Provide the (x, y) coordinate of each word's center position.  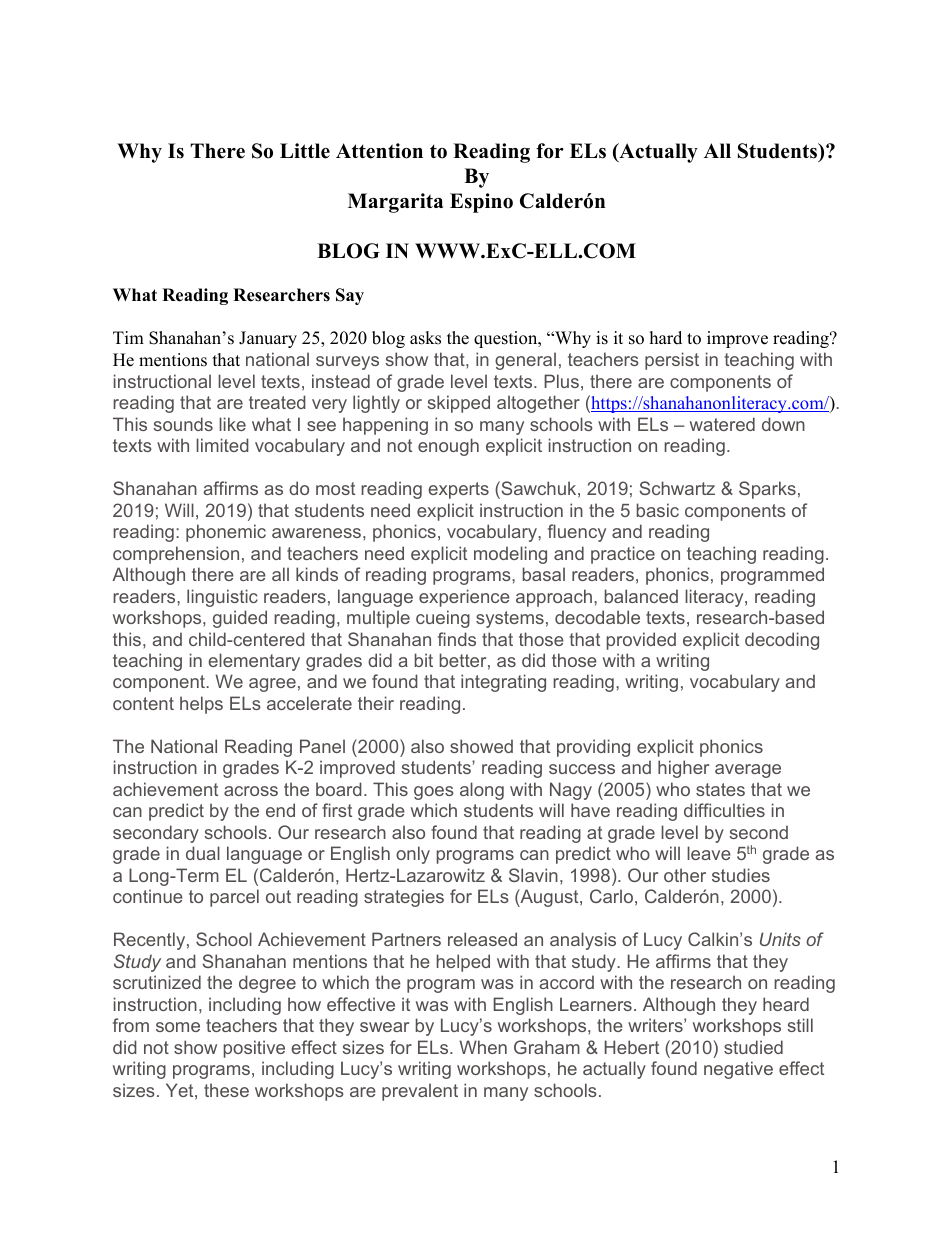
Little (305, 151)
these (226, 1090)
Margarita (395, 203)
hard (666, 338)
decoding (782, 641)
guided (240, 619)
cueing (443, 619)
